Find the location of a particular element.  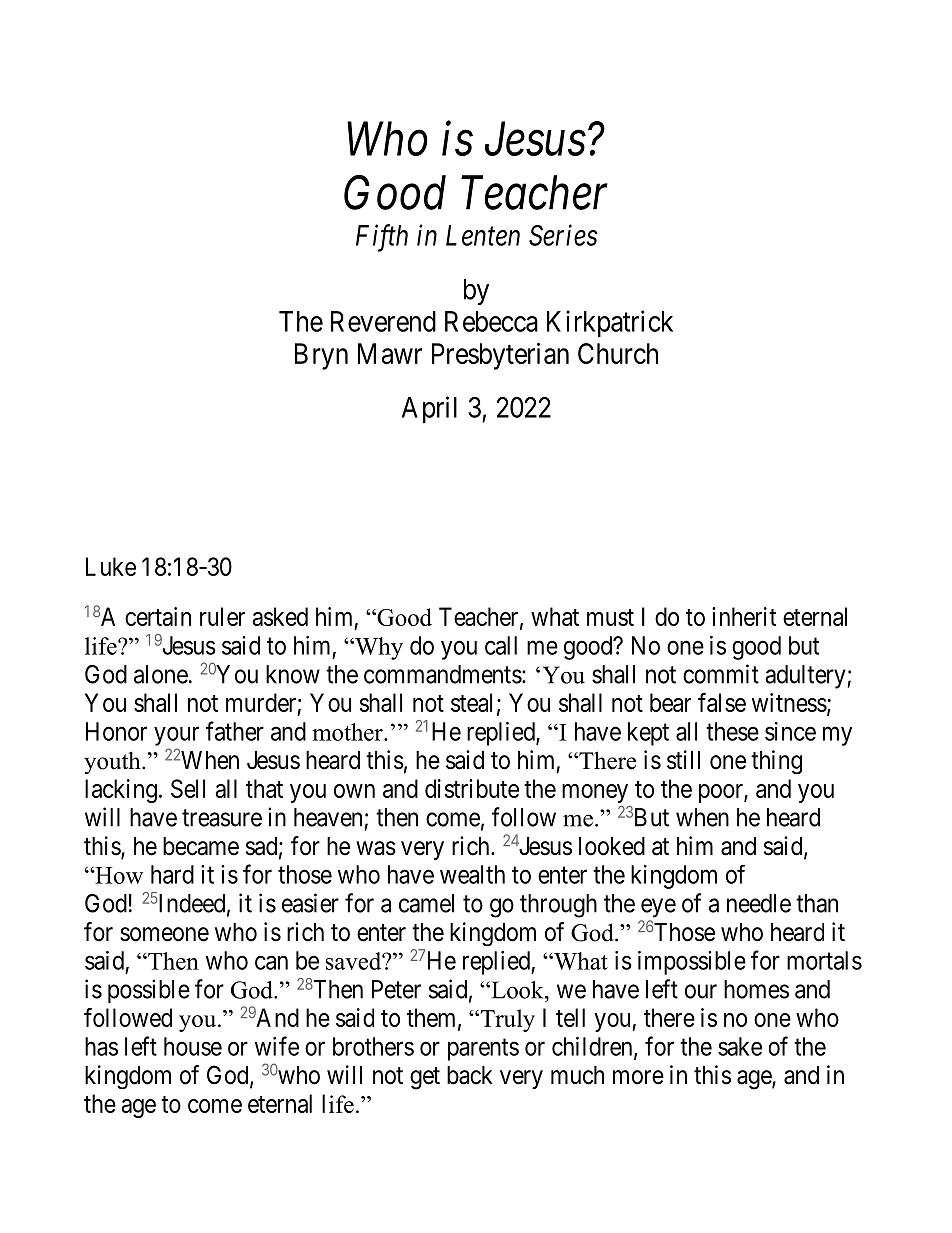

Fifth is located at coordinates (382, 238).
